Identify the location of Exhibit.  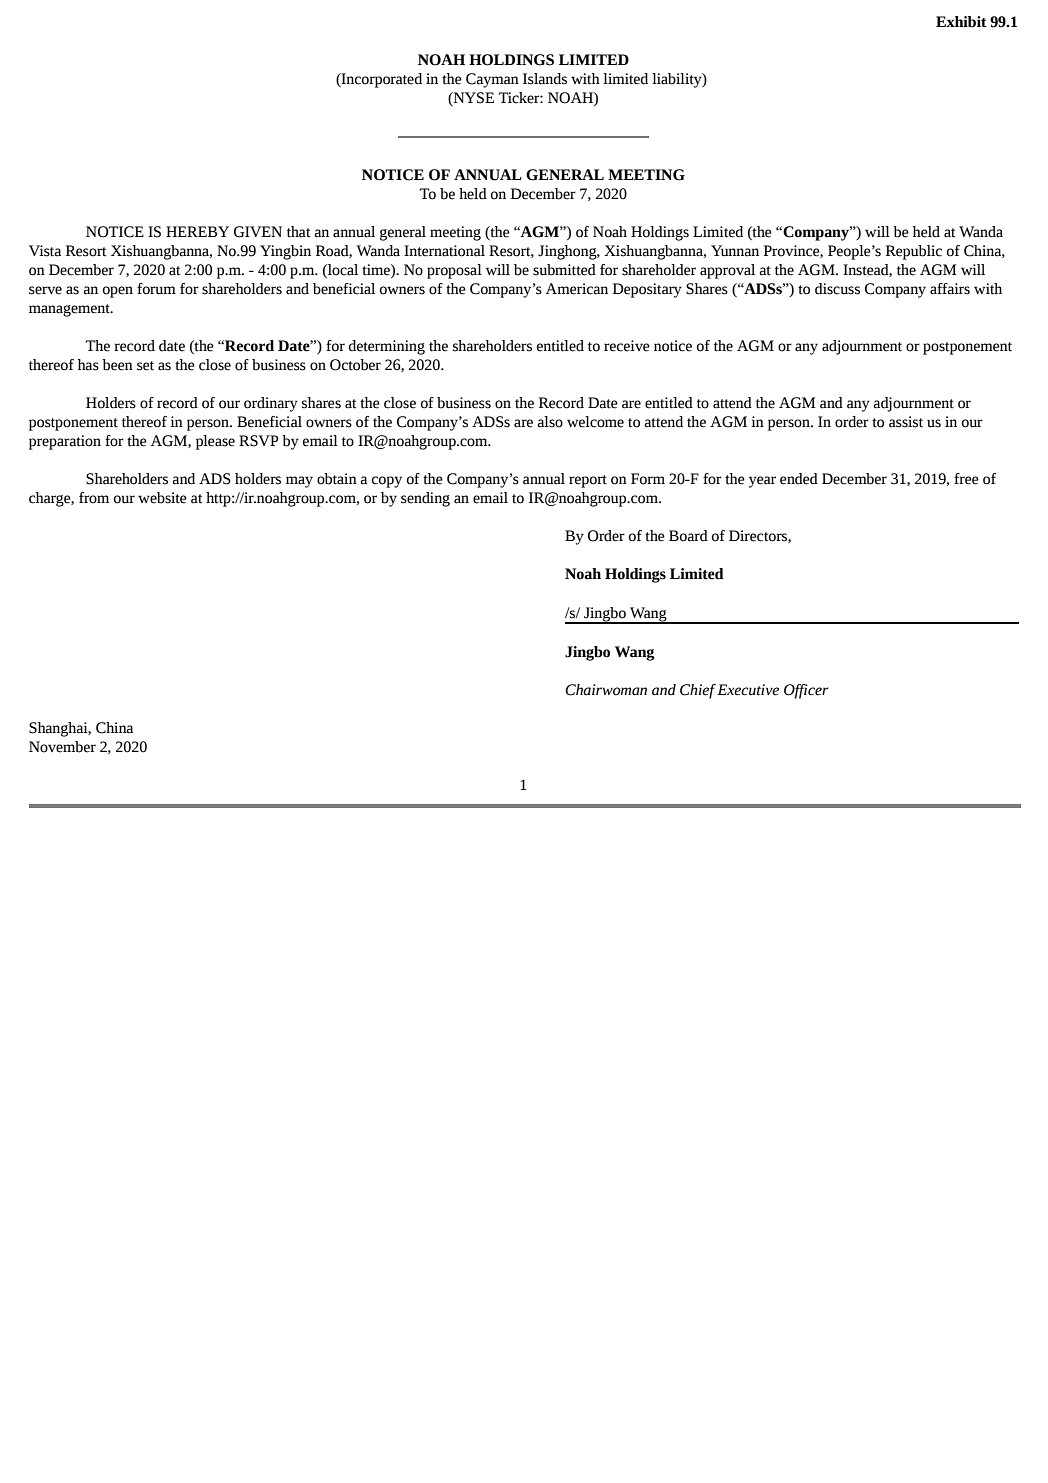
(961, 22).
